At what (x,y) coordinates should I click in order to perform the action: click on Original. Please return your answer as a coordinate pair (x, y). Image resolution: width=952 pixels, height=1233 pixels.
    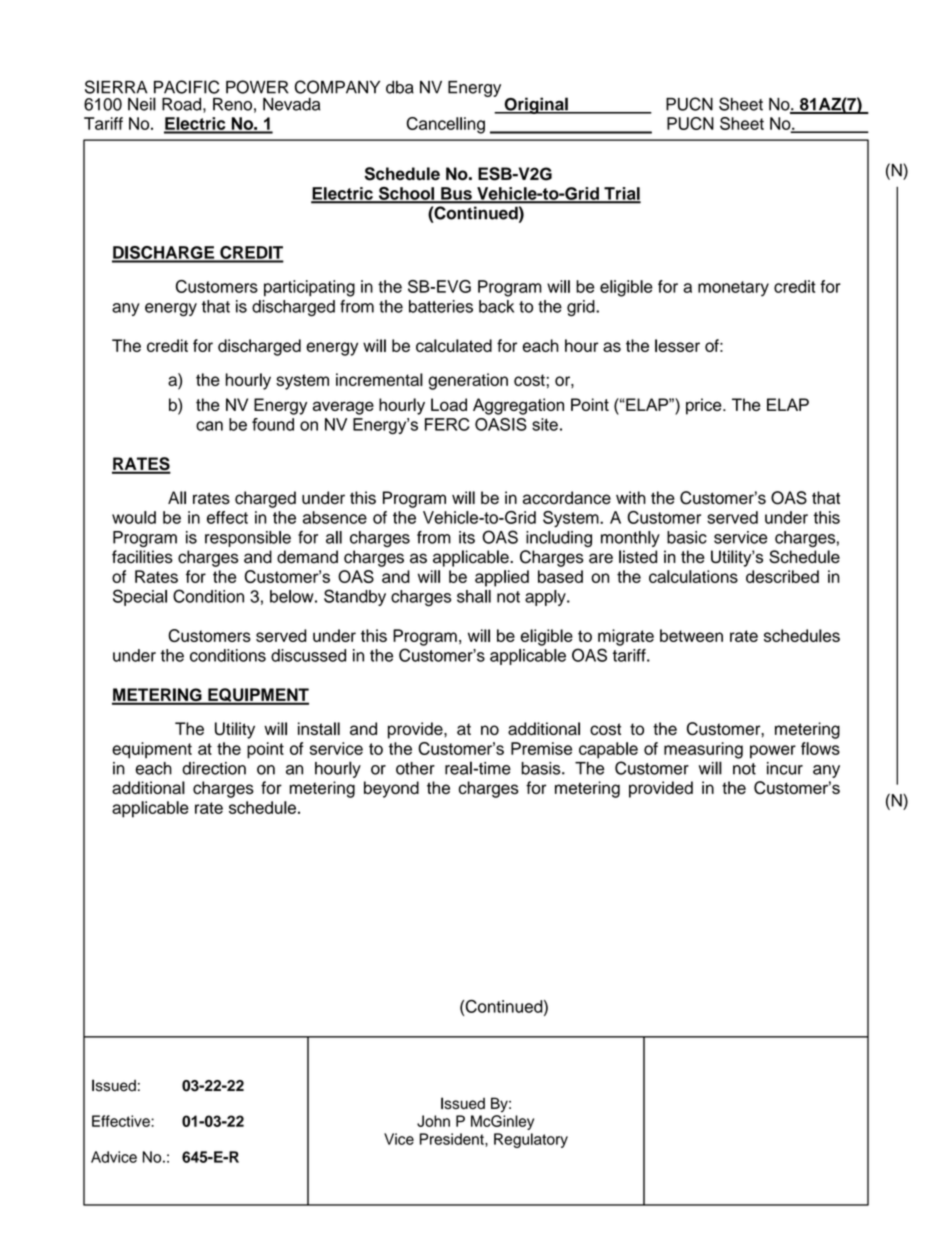
    Looking at the image, I should click on (536, 105).
